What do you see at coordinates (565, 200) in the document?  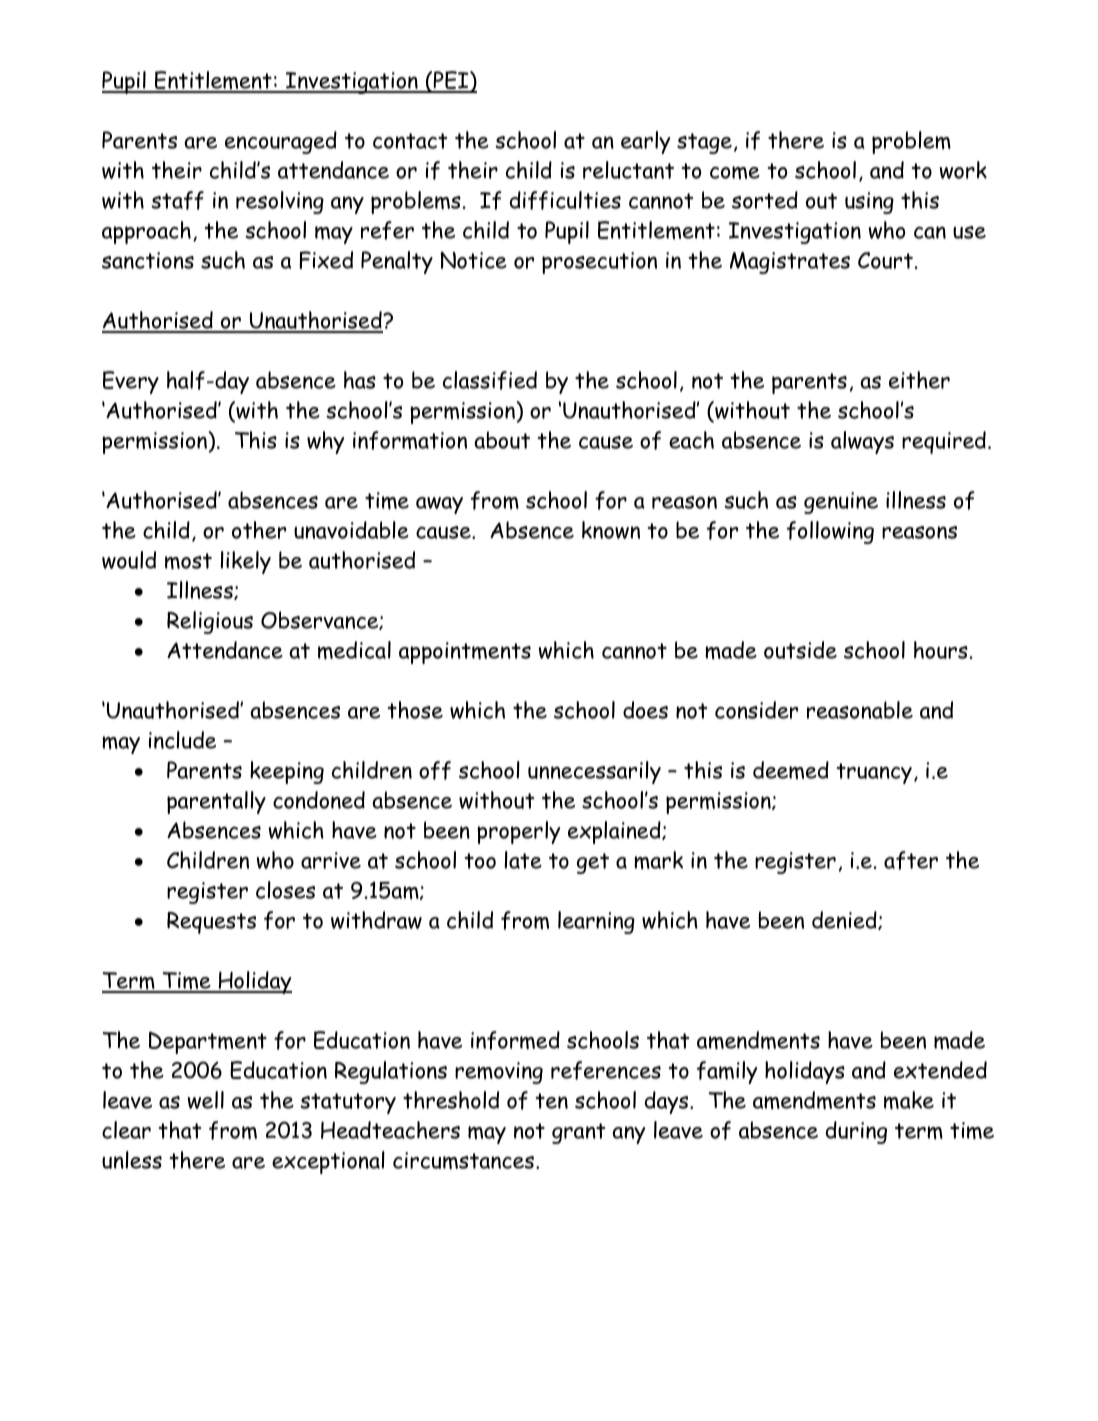 I see `difficulties` at bounding box center [565, 200].
